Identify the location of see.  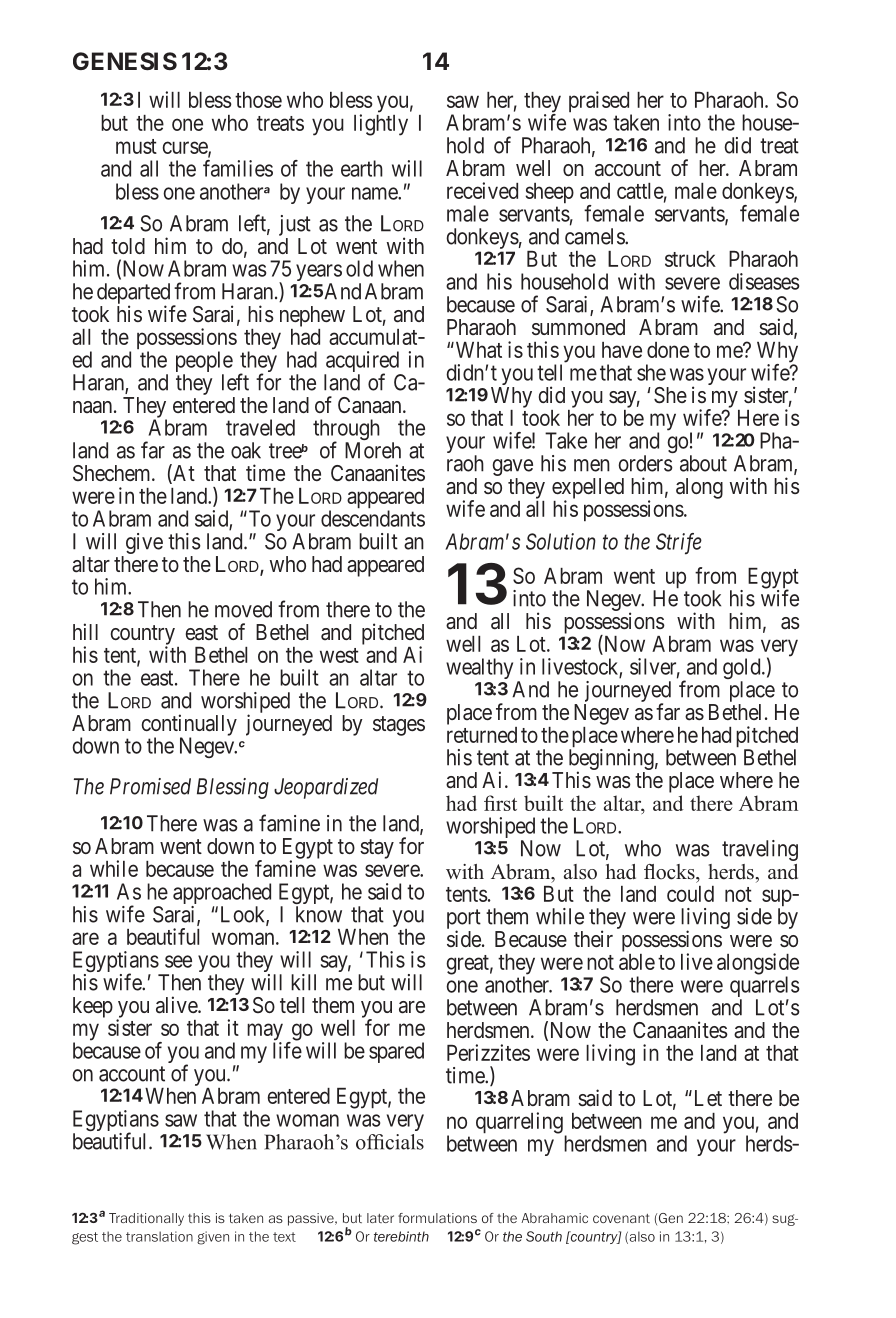
(178, 961).
